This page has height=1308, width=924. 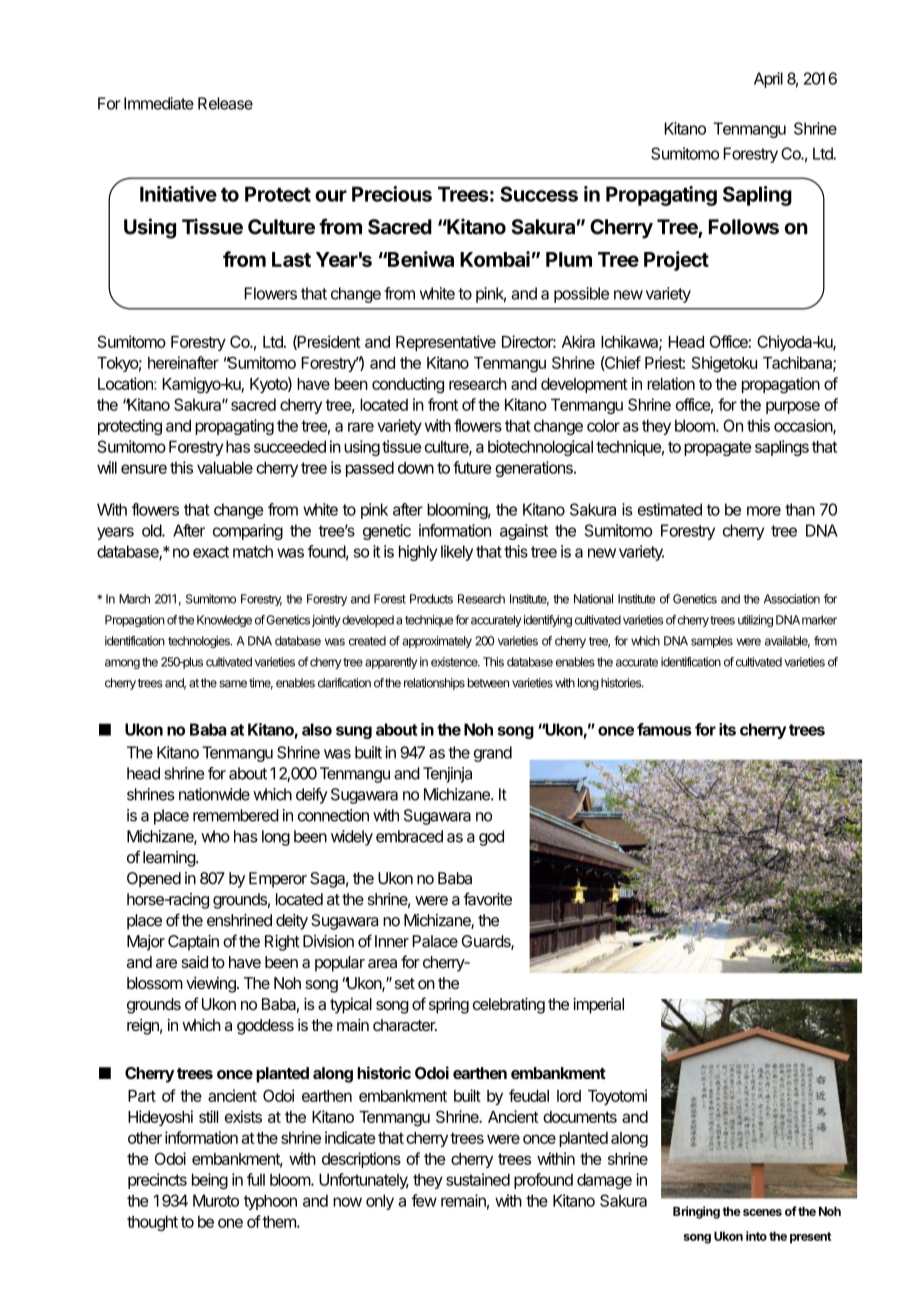 What do you see at coordinates (478, 1179) in the page?
I see `sustained` at bounding box center [478, 1179].
